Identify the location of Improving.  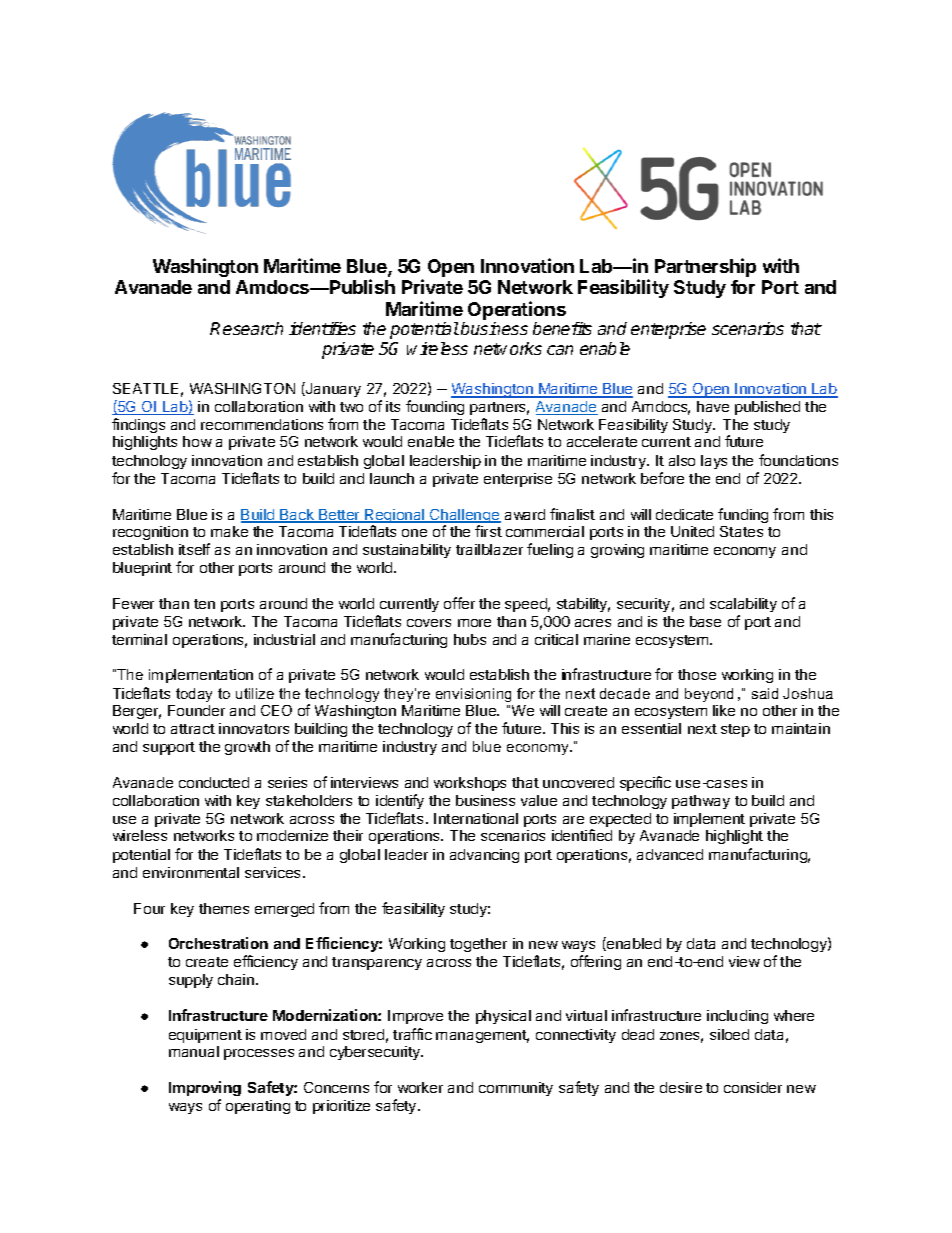
(205, 1090).
